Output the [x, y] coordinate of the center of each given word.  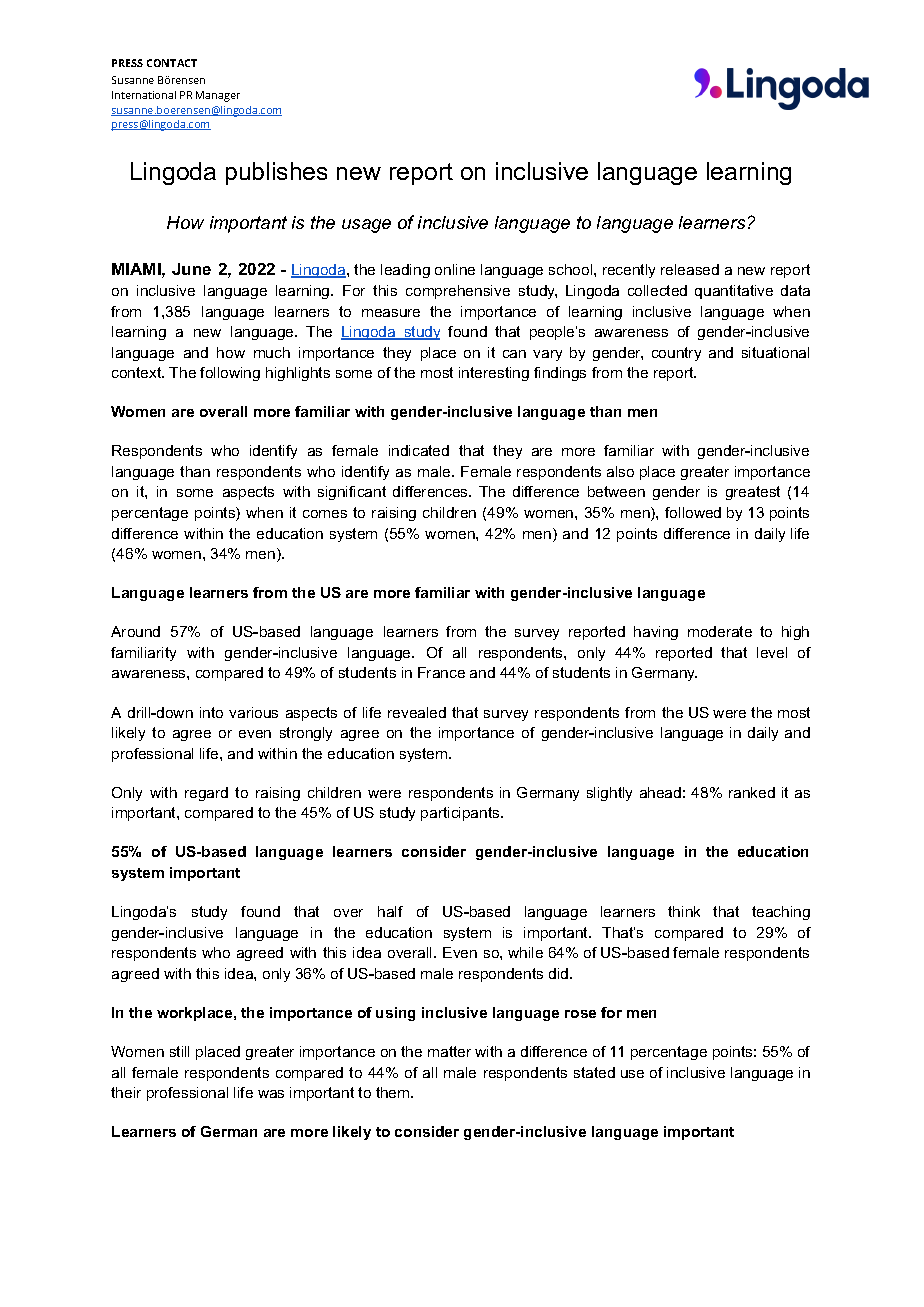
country [676, 354]
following [230, 374]
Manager [218, 96]
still [179, 1051]
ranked [752, 792]
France [441, 672]
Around [135, 631]
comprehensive [458, 292]
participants [461, 814]
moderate [720, 631]
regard [206, 794]
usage [366, 226]
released [690, 269]
